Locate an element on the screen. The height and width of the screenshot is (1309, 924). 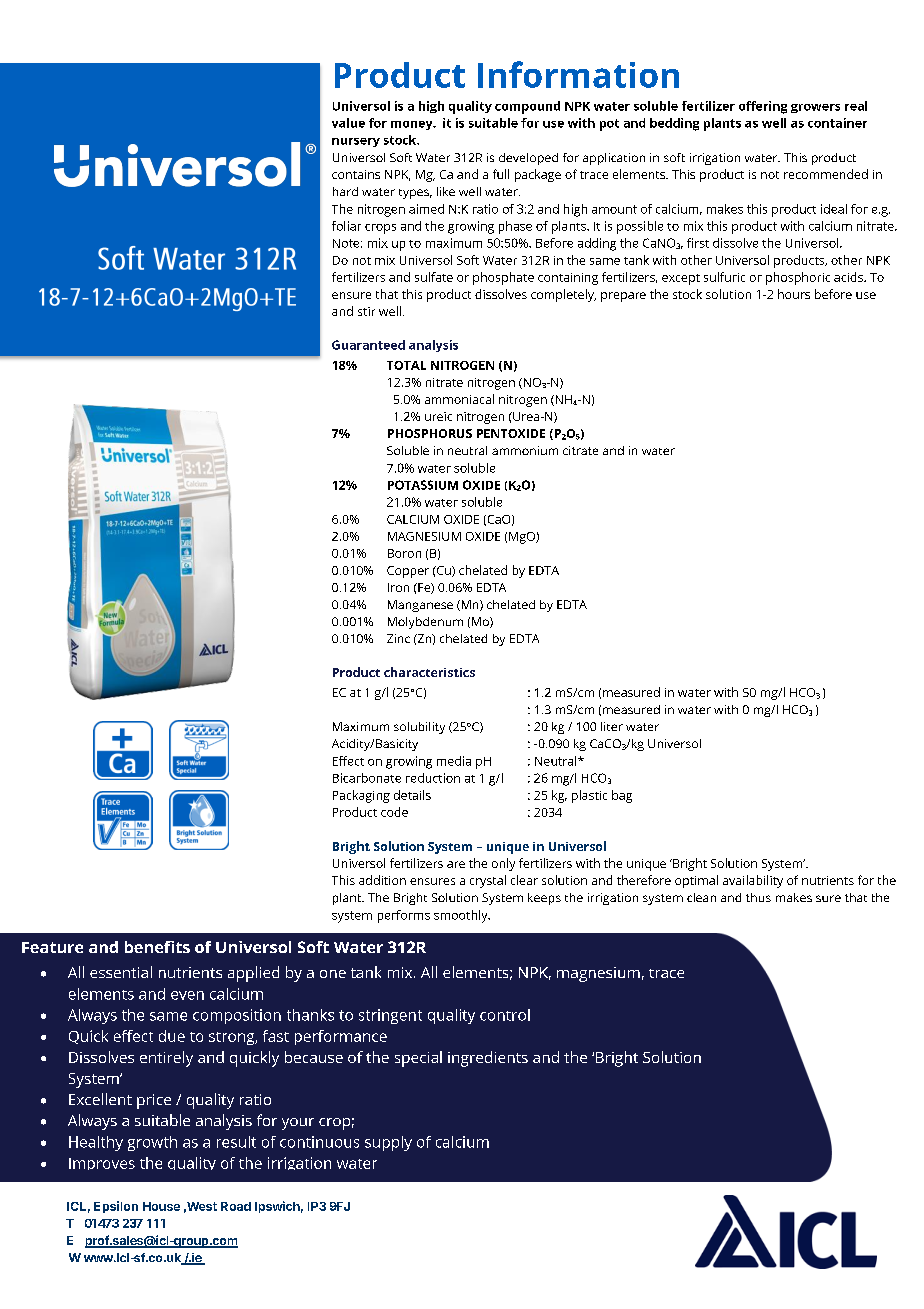
liter is located at coordinates (612, 726).
